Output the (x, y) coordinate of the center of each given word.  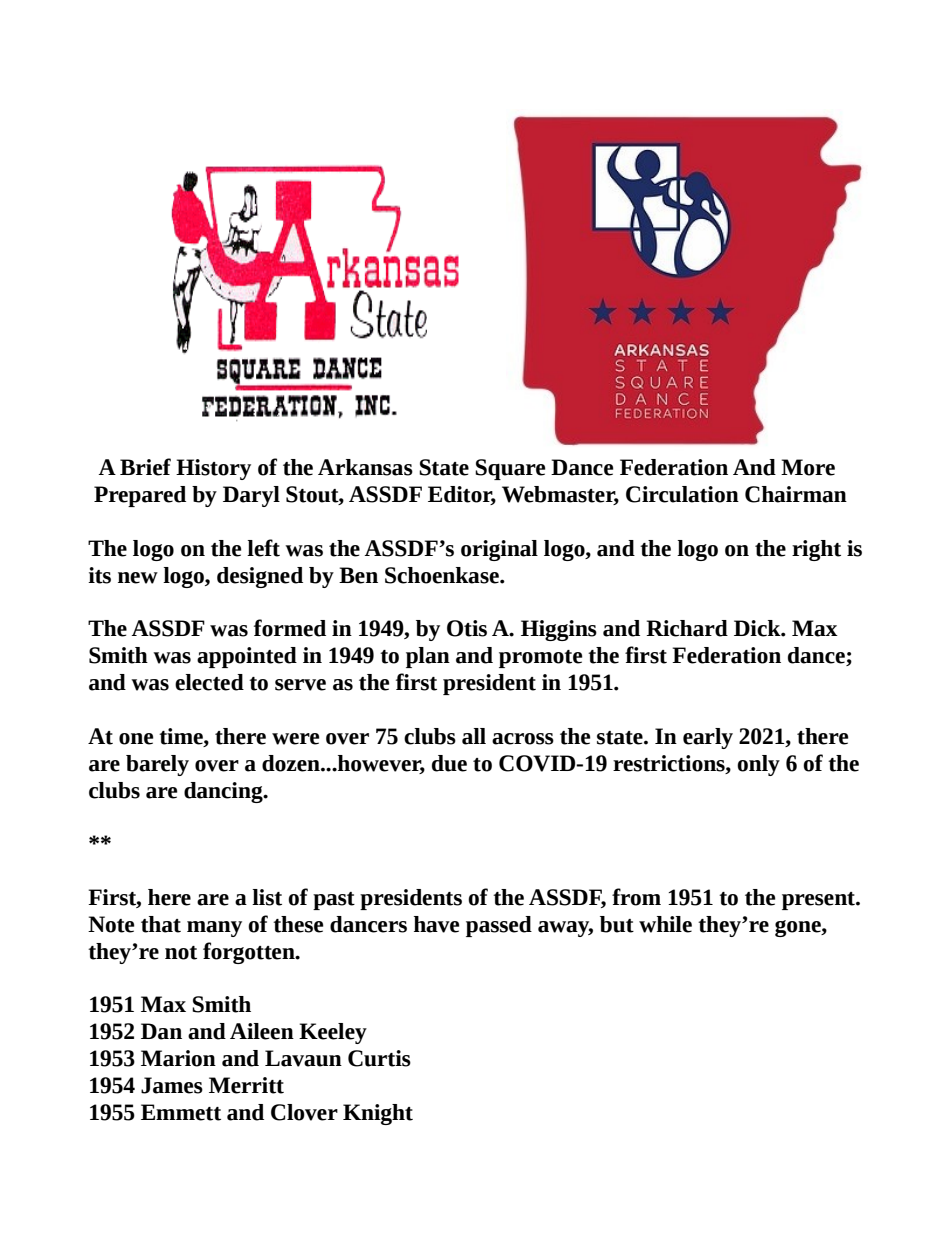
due (449, 763)
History (213, 469)
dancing (224, 792)
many (214, 929)
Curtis (379, 1058)
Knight (378, 1114)
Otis (467, 628)
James (172, 1085)
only (758, 765)
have (437, 924)
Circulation (682, 494)
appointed (247, 657)
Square (510, 469)
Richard (687, 628)
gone (799, 928)
